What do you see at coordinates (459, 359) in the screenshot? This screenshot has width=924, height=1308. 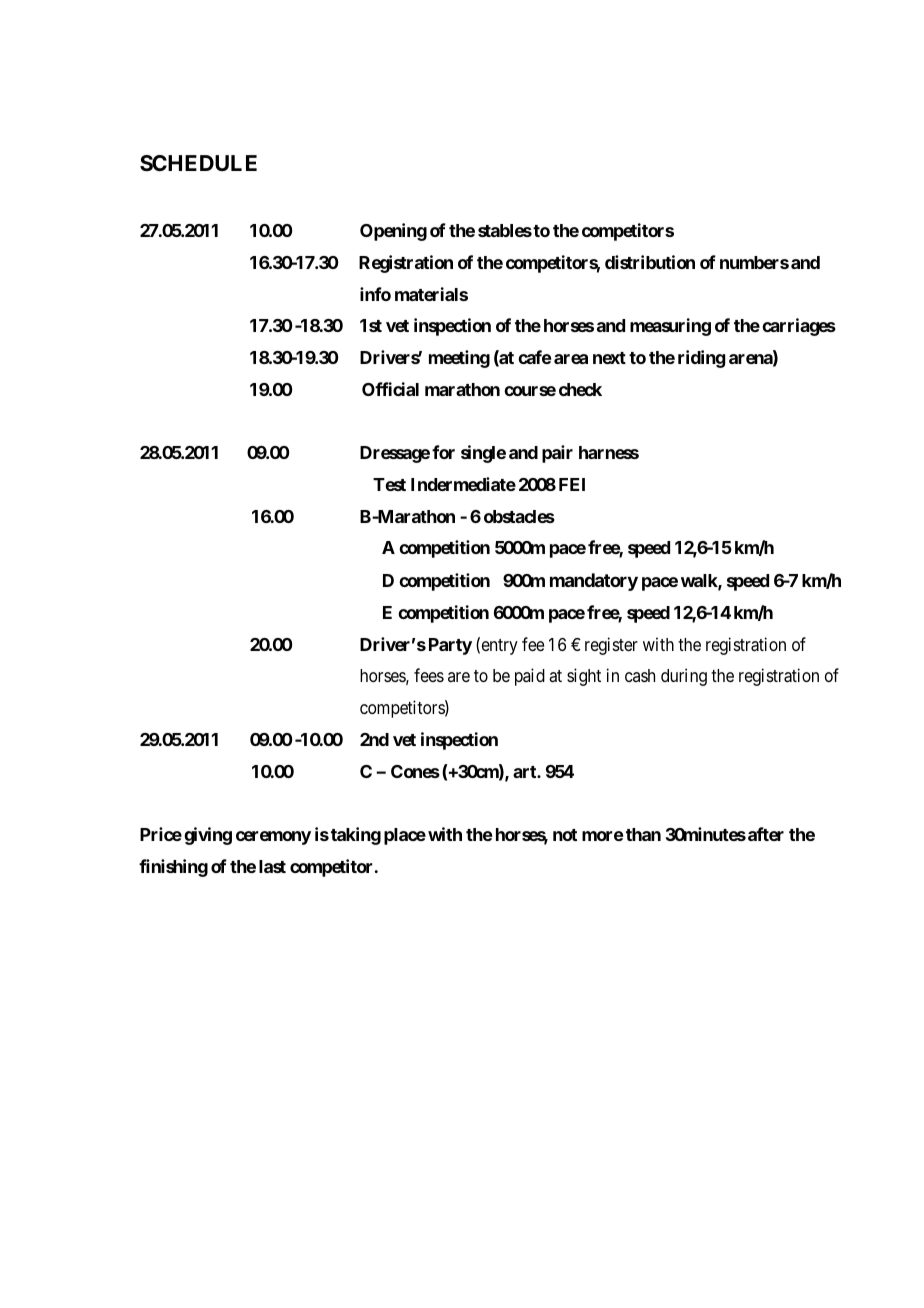 I see `meeting` at bounding box center [459, 359].
